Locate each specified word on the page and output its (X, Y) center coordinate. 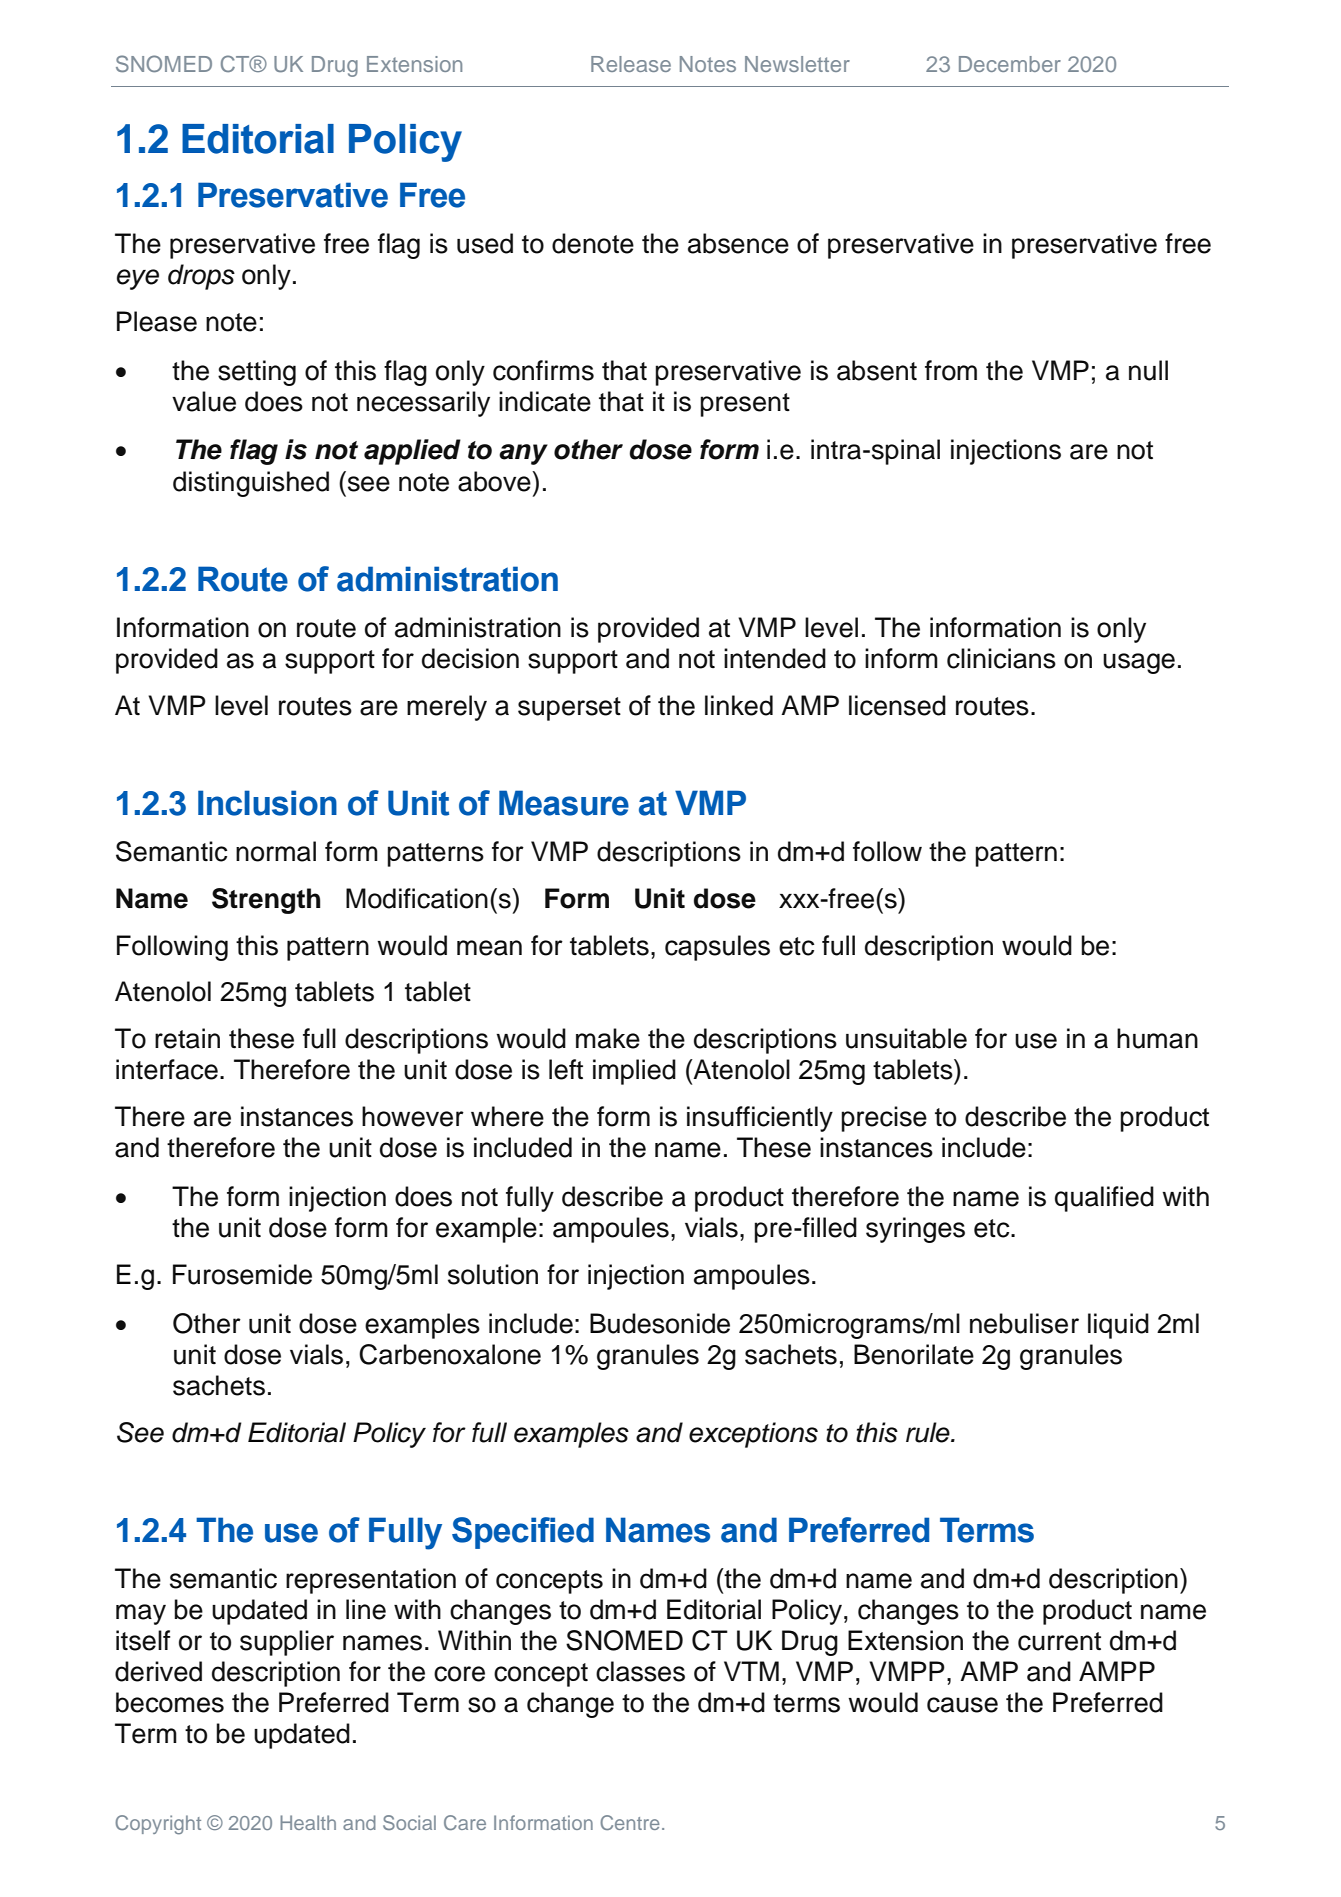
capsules (717, 948)
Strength (266, 901)
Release (631, 64)
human (1157, 1038)
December (1010, 64)
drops (201, 277)
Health (308, 1822)
